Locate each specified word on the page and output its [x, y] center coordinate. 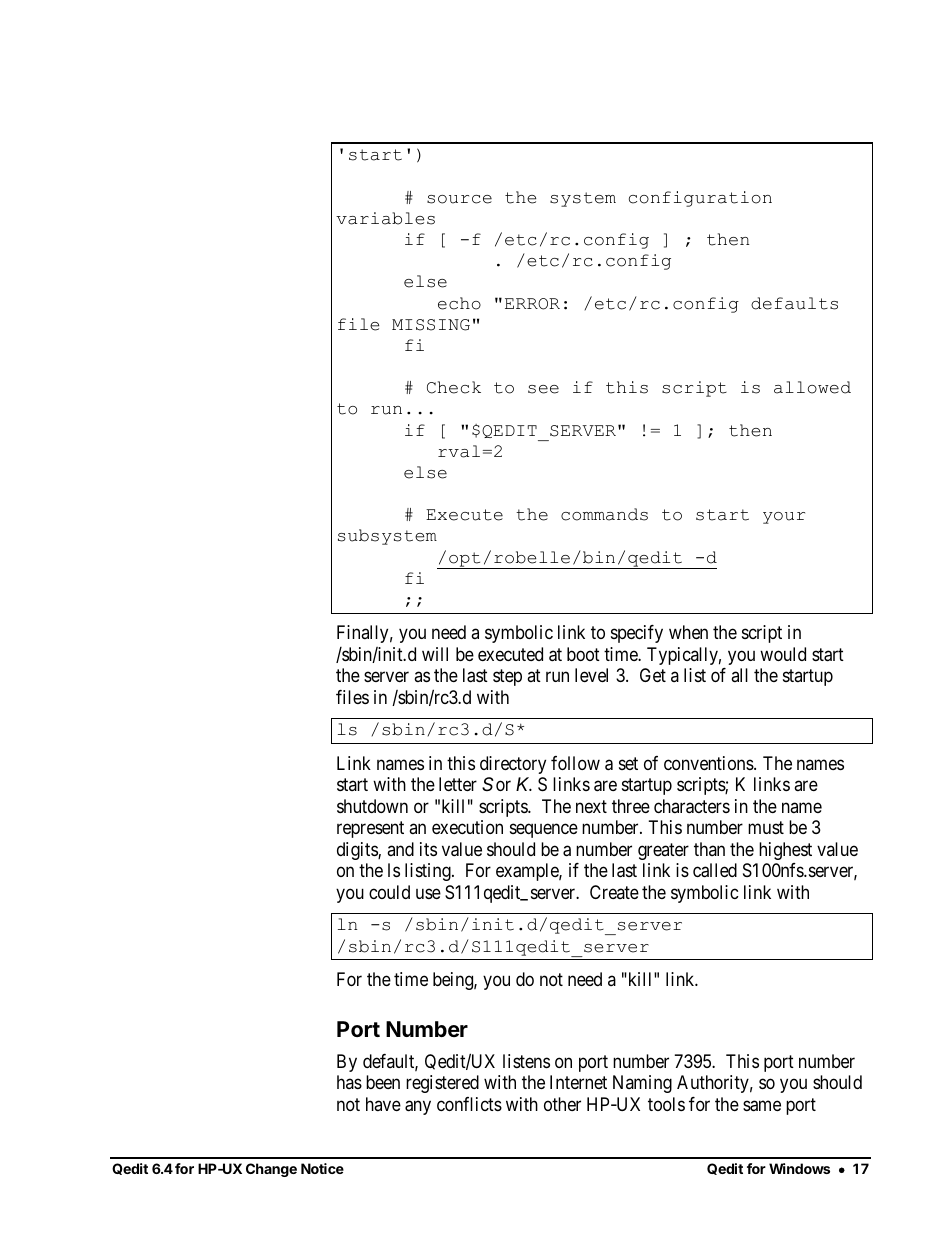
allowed [812, 387]
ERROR [532, 304]
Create [614, 892]
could [389, 892]
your [784, 518]
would [783, 654]
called [715, 870]
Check [454, 387]
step [507, 678]
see [543, 389]
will [435, 654]
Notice [322, 1168]
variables [385, 218]
